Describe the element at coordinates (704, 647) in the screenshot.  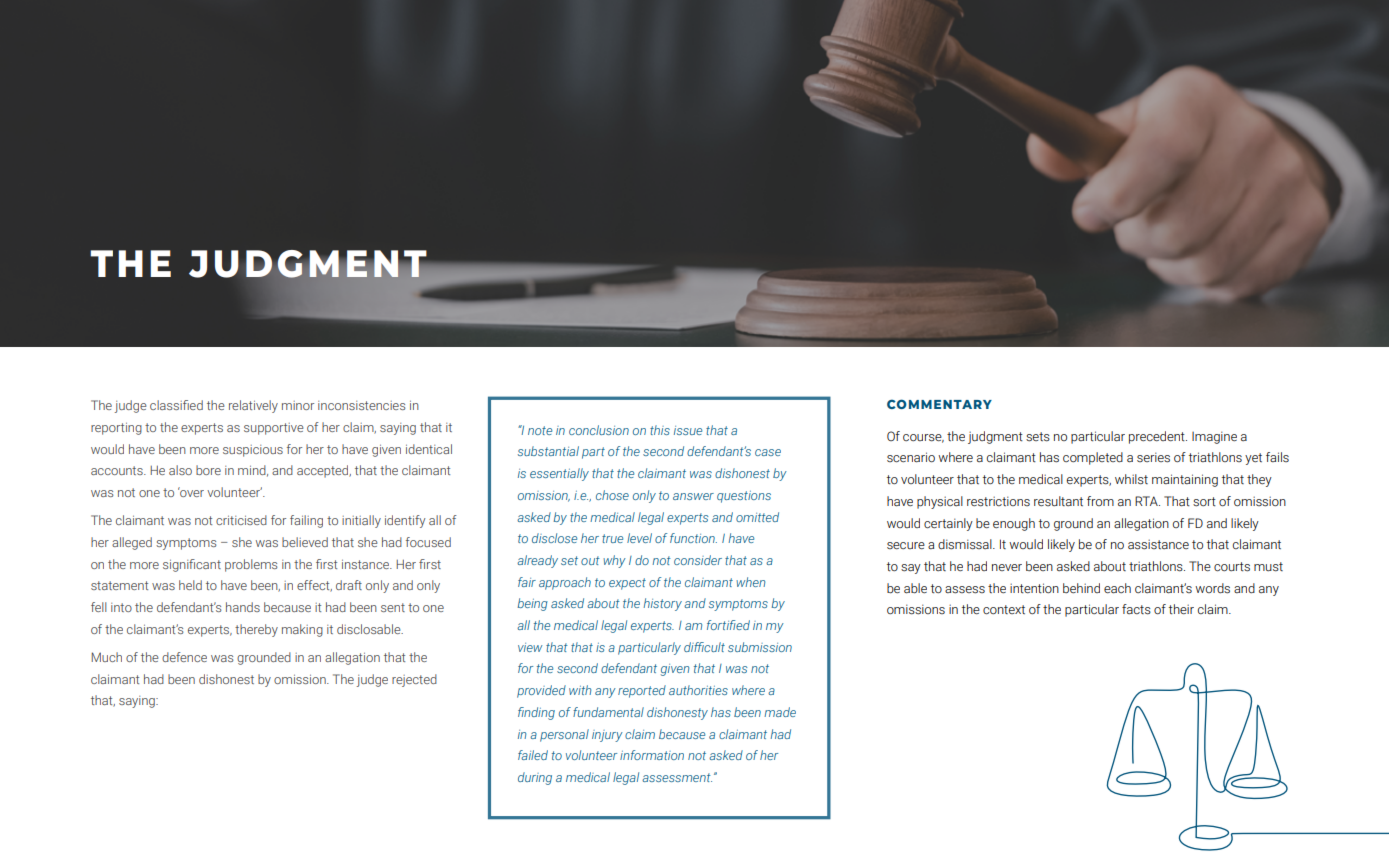
I see `difficult` at that location.
